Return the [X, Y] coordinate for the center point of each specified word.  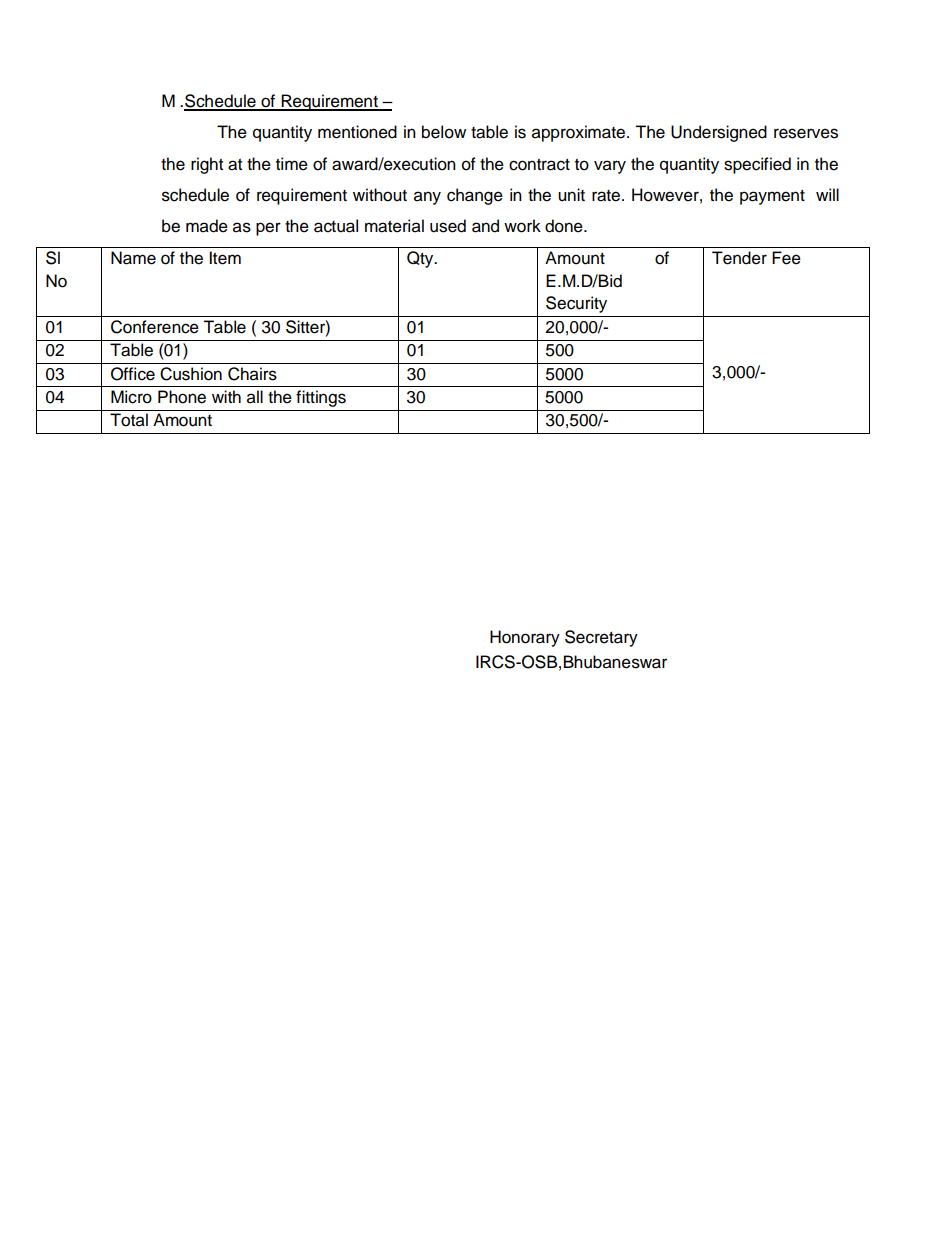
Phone [182, 397]
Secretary [601, 638]
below [444, 132]
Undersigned [719, 133]
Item [225, 258]
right [207, 165]
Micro [131, 397]
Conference [155, 327]
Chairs [252, 374]
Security [576, 304]
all [255, 397]
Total [129, 420]
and [485, 226]
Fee [786, 258]
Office [133, 374]
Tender [739, 258]
